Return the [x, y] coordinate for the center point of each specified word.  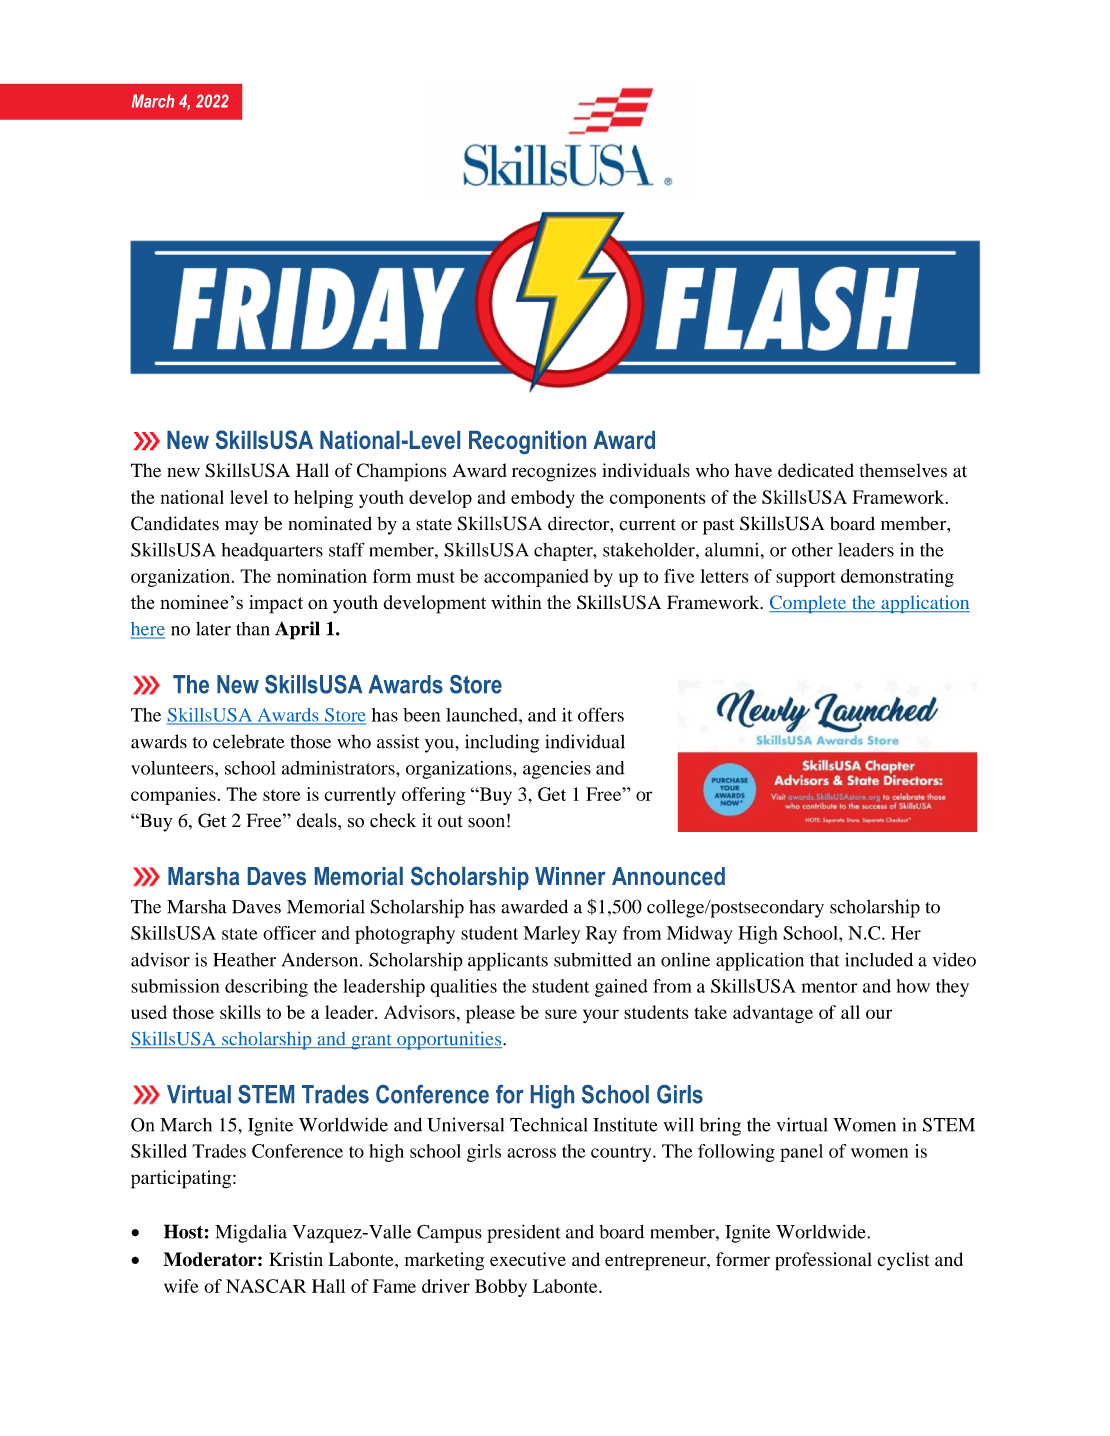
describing [266, 988]
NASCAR [266, 1286]
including [502, 743]
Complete [809, 604]
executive [528, 1259]
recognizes [554, 472]
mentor [829, 987]
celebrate [249, 741]
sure [561, 1014]
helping [323, 499]
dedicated [816, 470]
